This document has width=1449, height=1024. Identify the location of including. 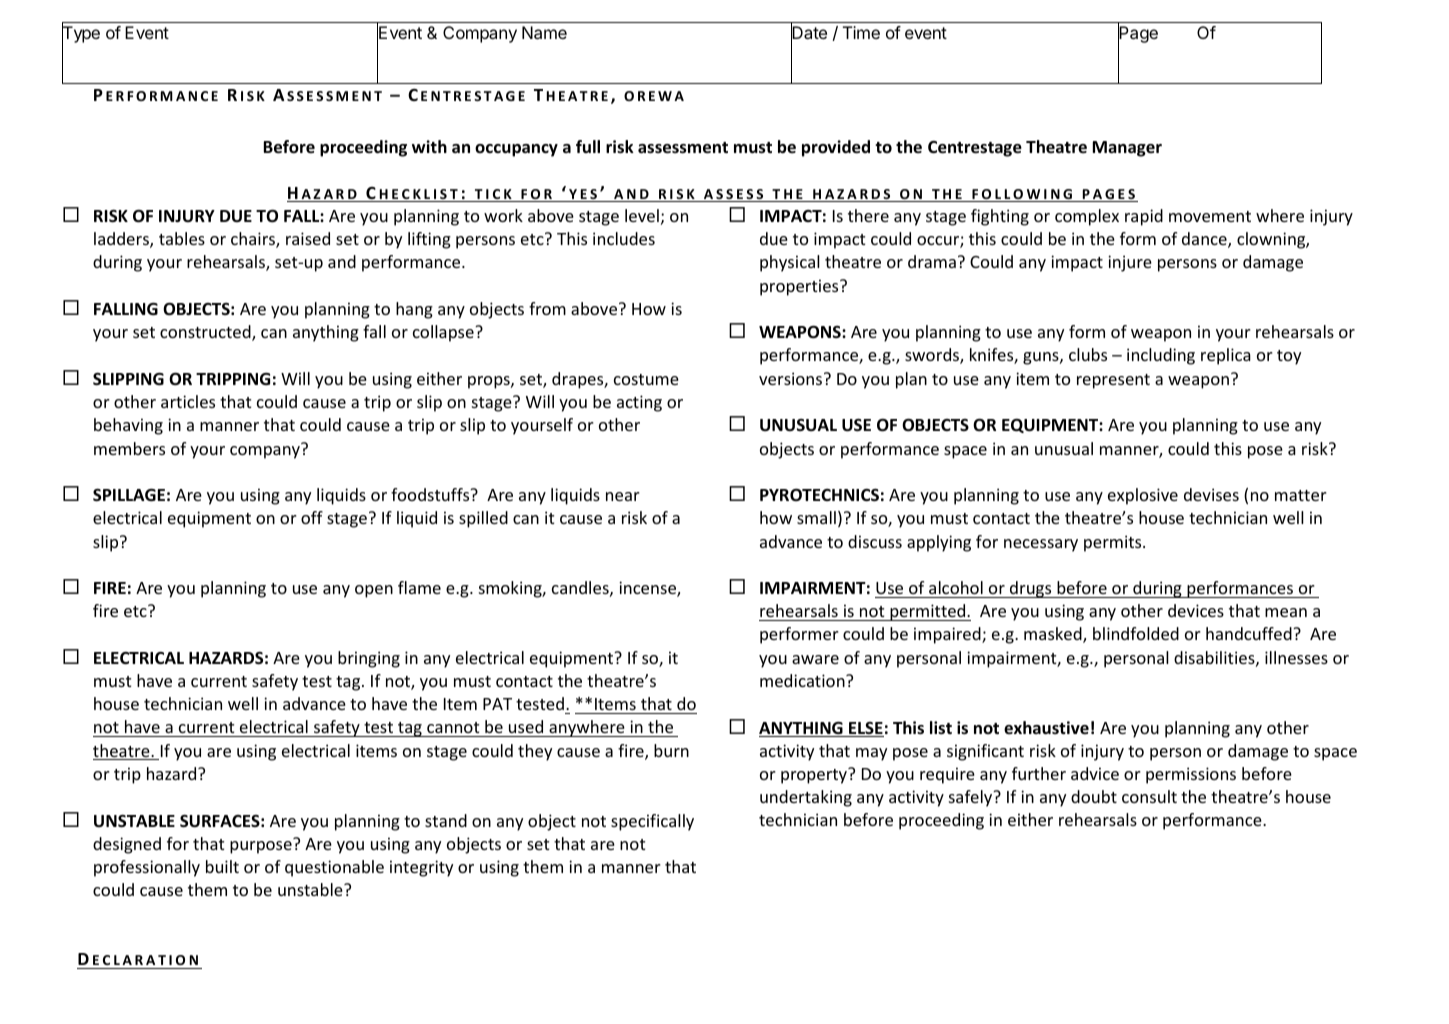
(1161, 356).
